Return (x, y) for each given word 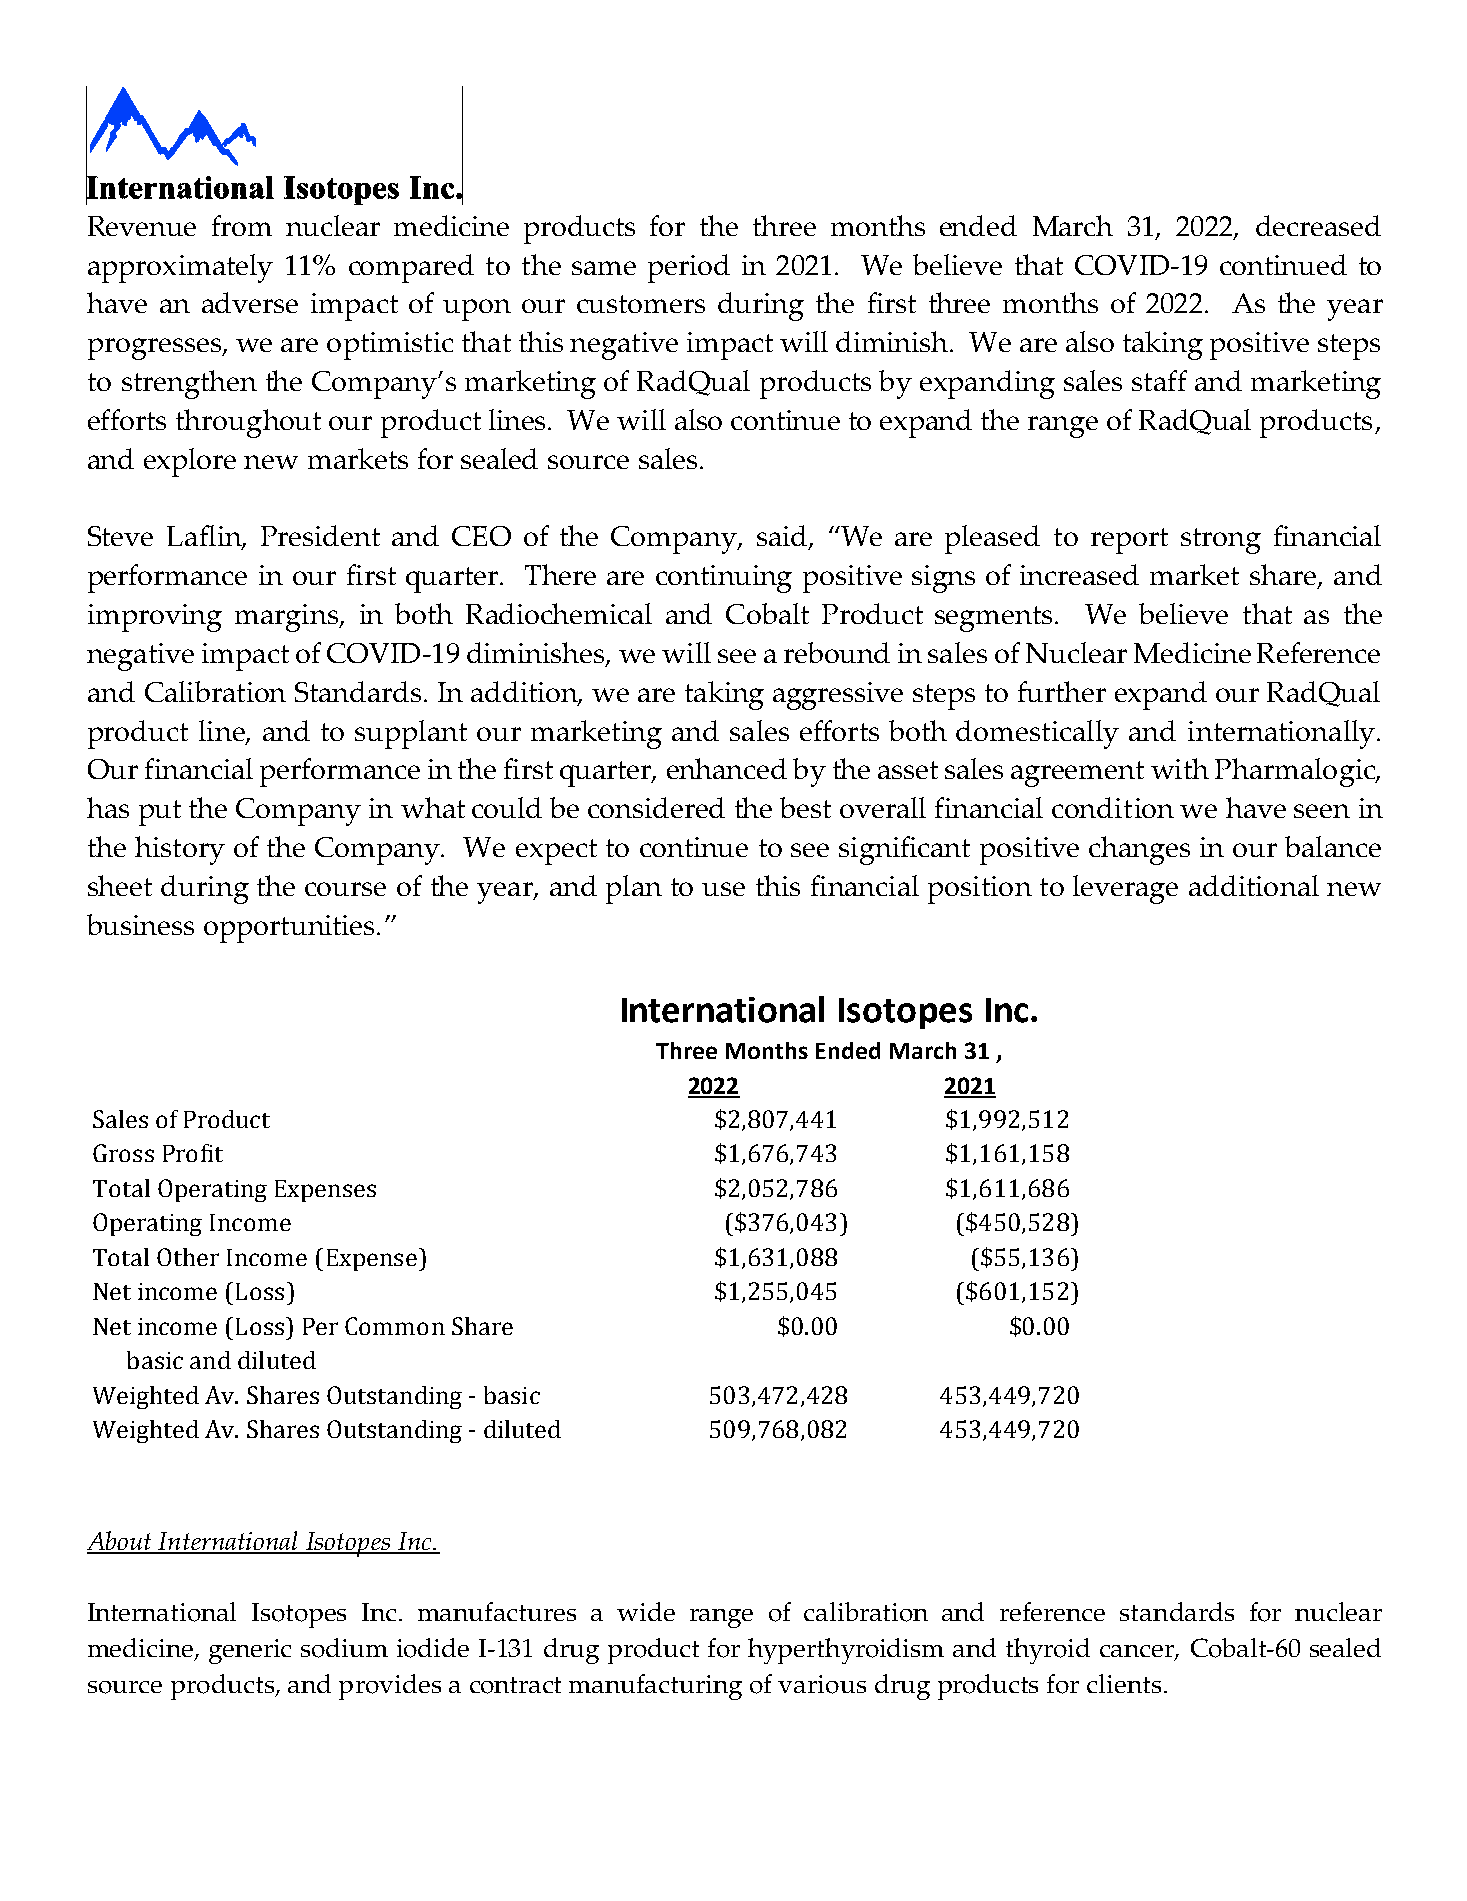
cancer (1138, 1652)
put (160, 813)
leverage (1125, 889)
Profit (193, 1153)
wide (646, 1611)
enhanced (727, 768)
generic (250, 1651)
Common (395, 1326)
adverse (250, 302)
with (1180, 768)
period (689, 268)
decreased (1318, 225)
